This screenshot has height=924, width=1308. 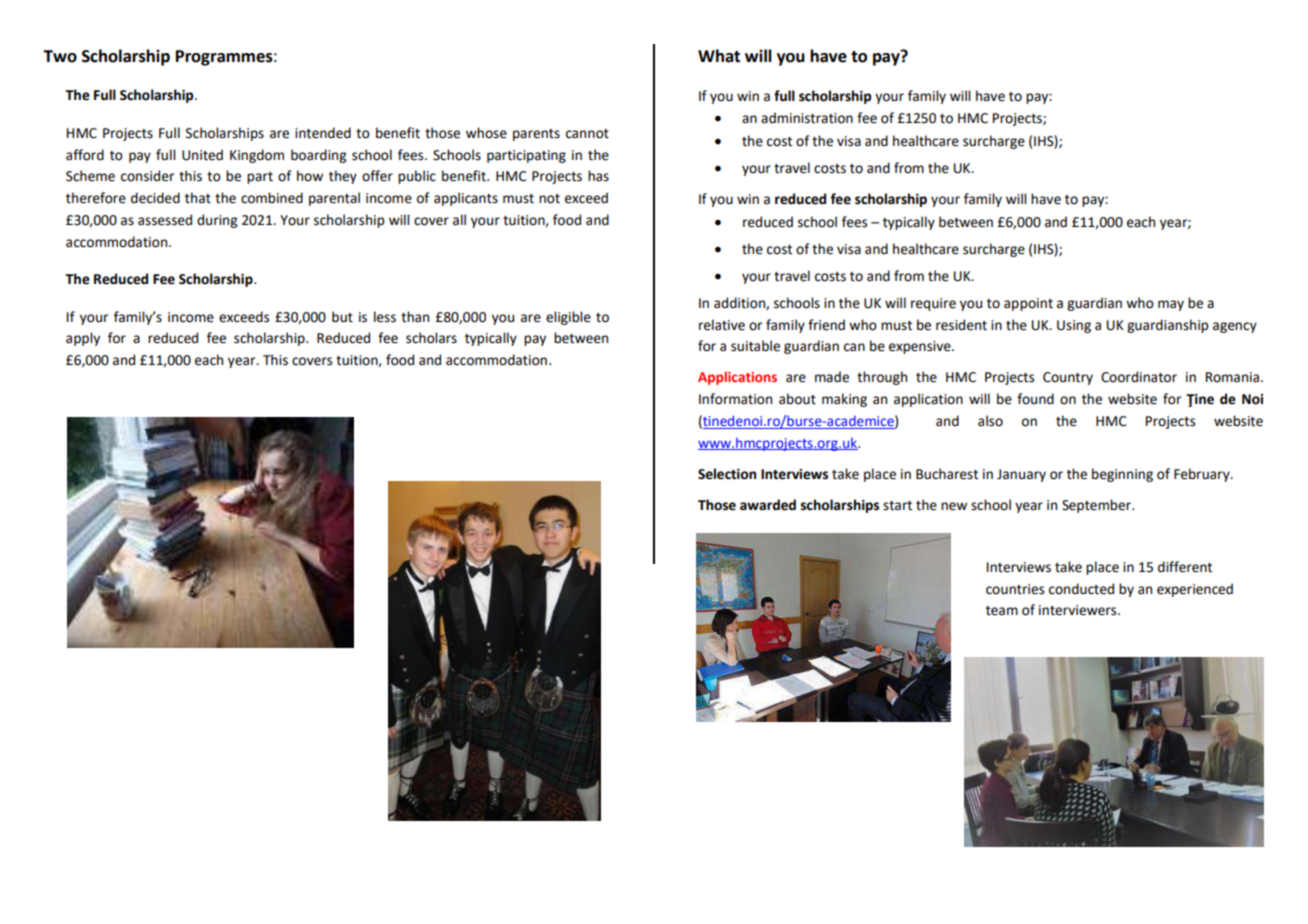 I want to click on addition, so click(x=740, y=303).
